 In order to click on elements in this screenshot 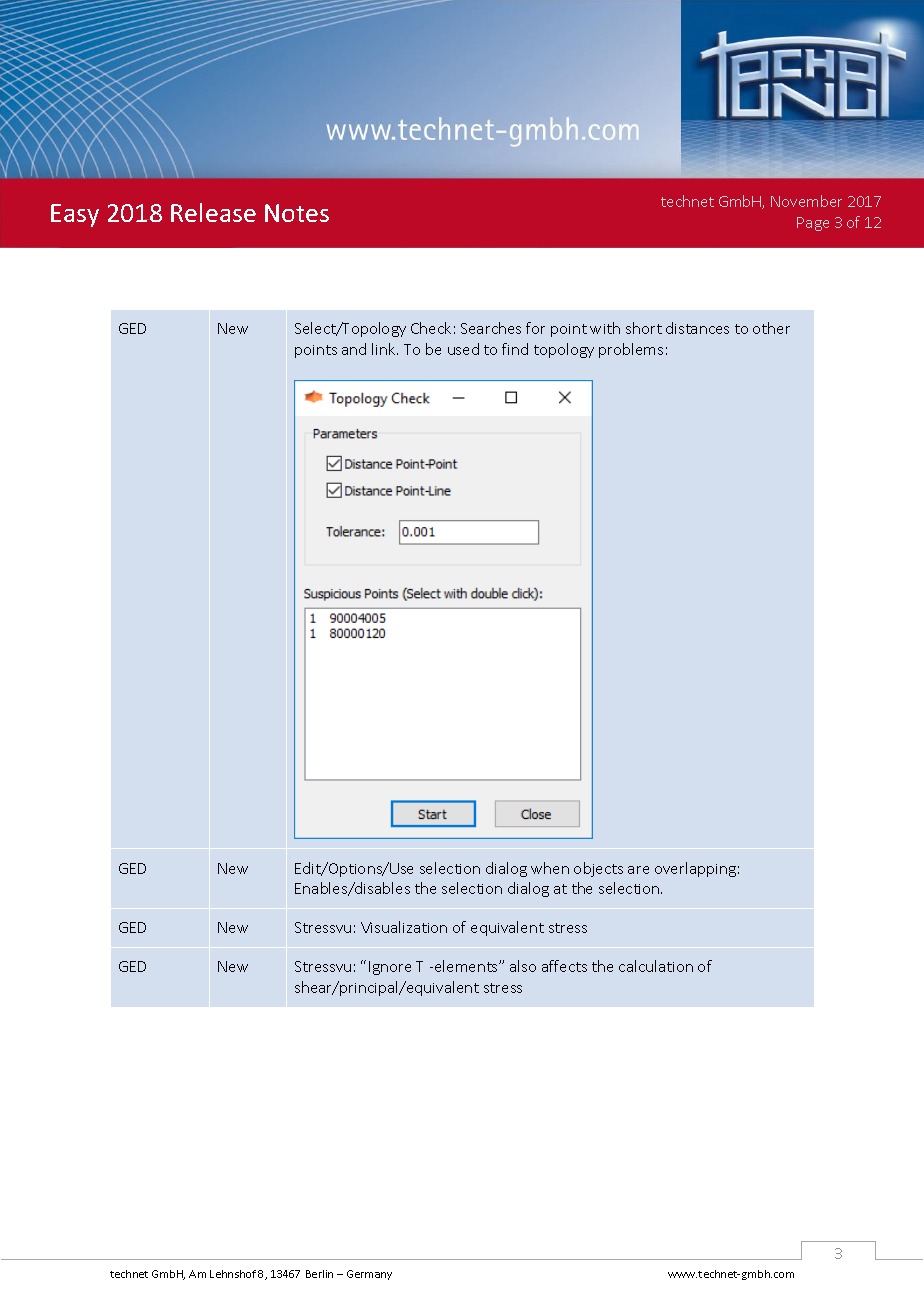, I will do `click(467, 966)`.
